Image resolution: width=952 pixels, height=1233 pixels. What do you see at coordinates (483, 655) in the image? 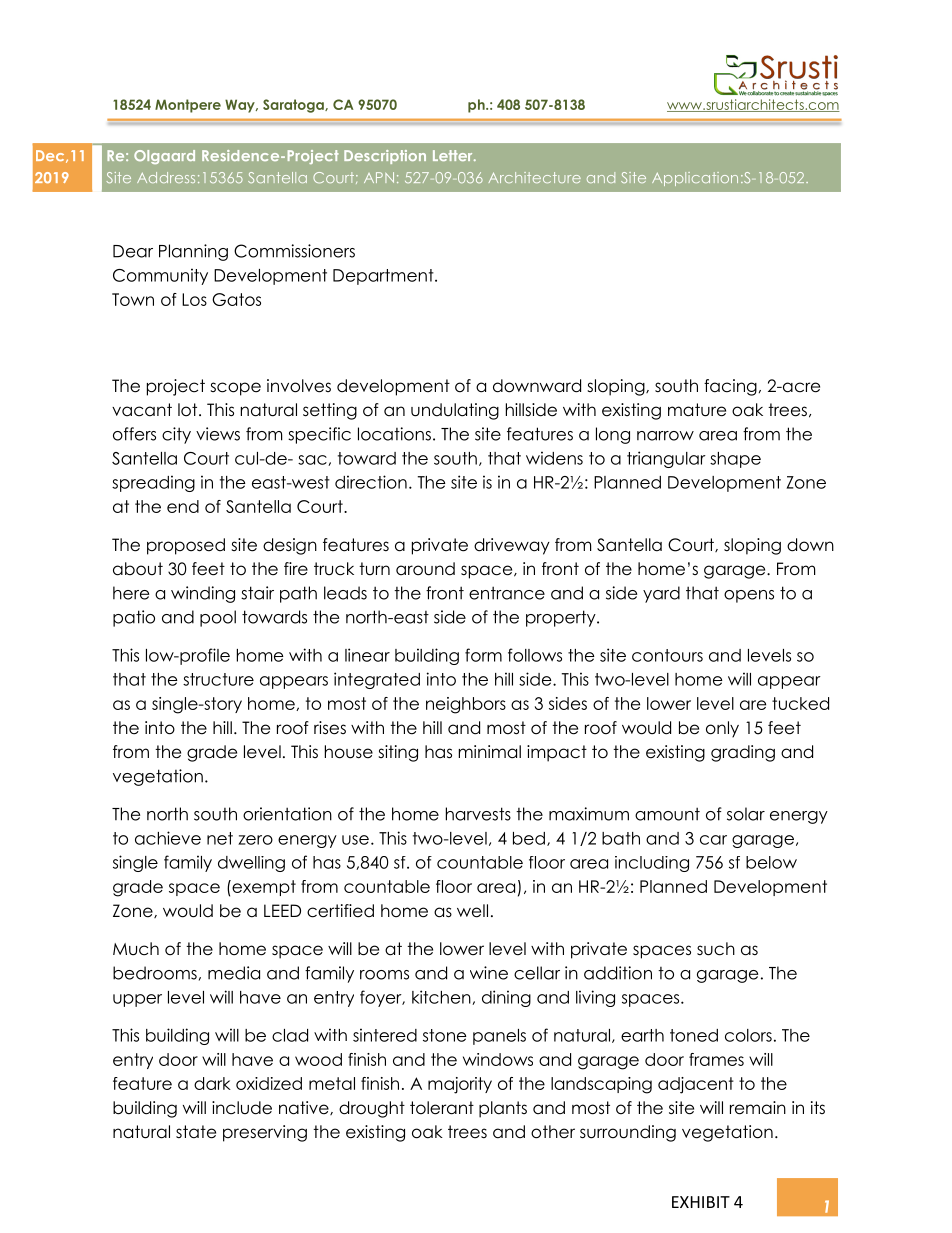
I see `form` at bounding box center [483, 655].
